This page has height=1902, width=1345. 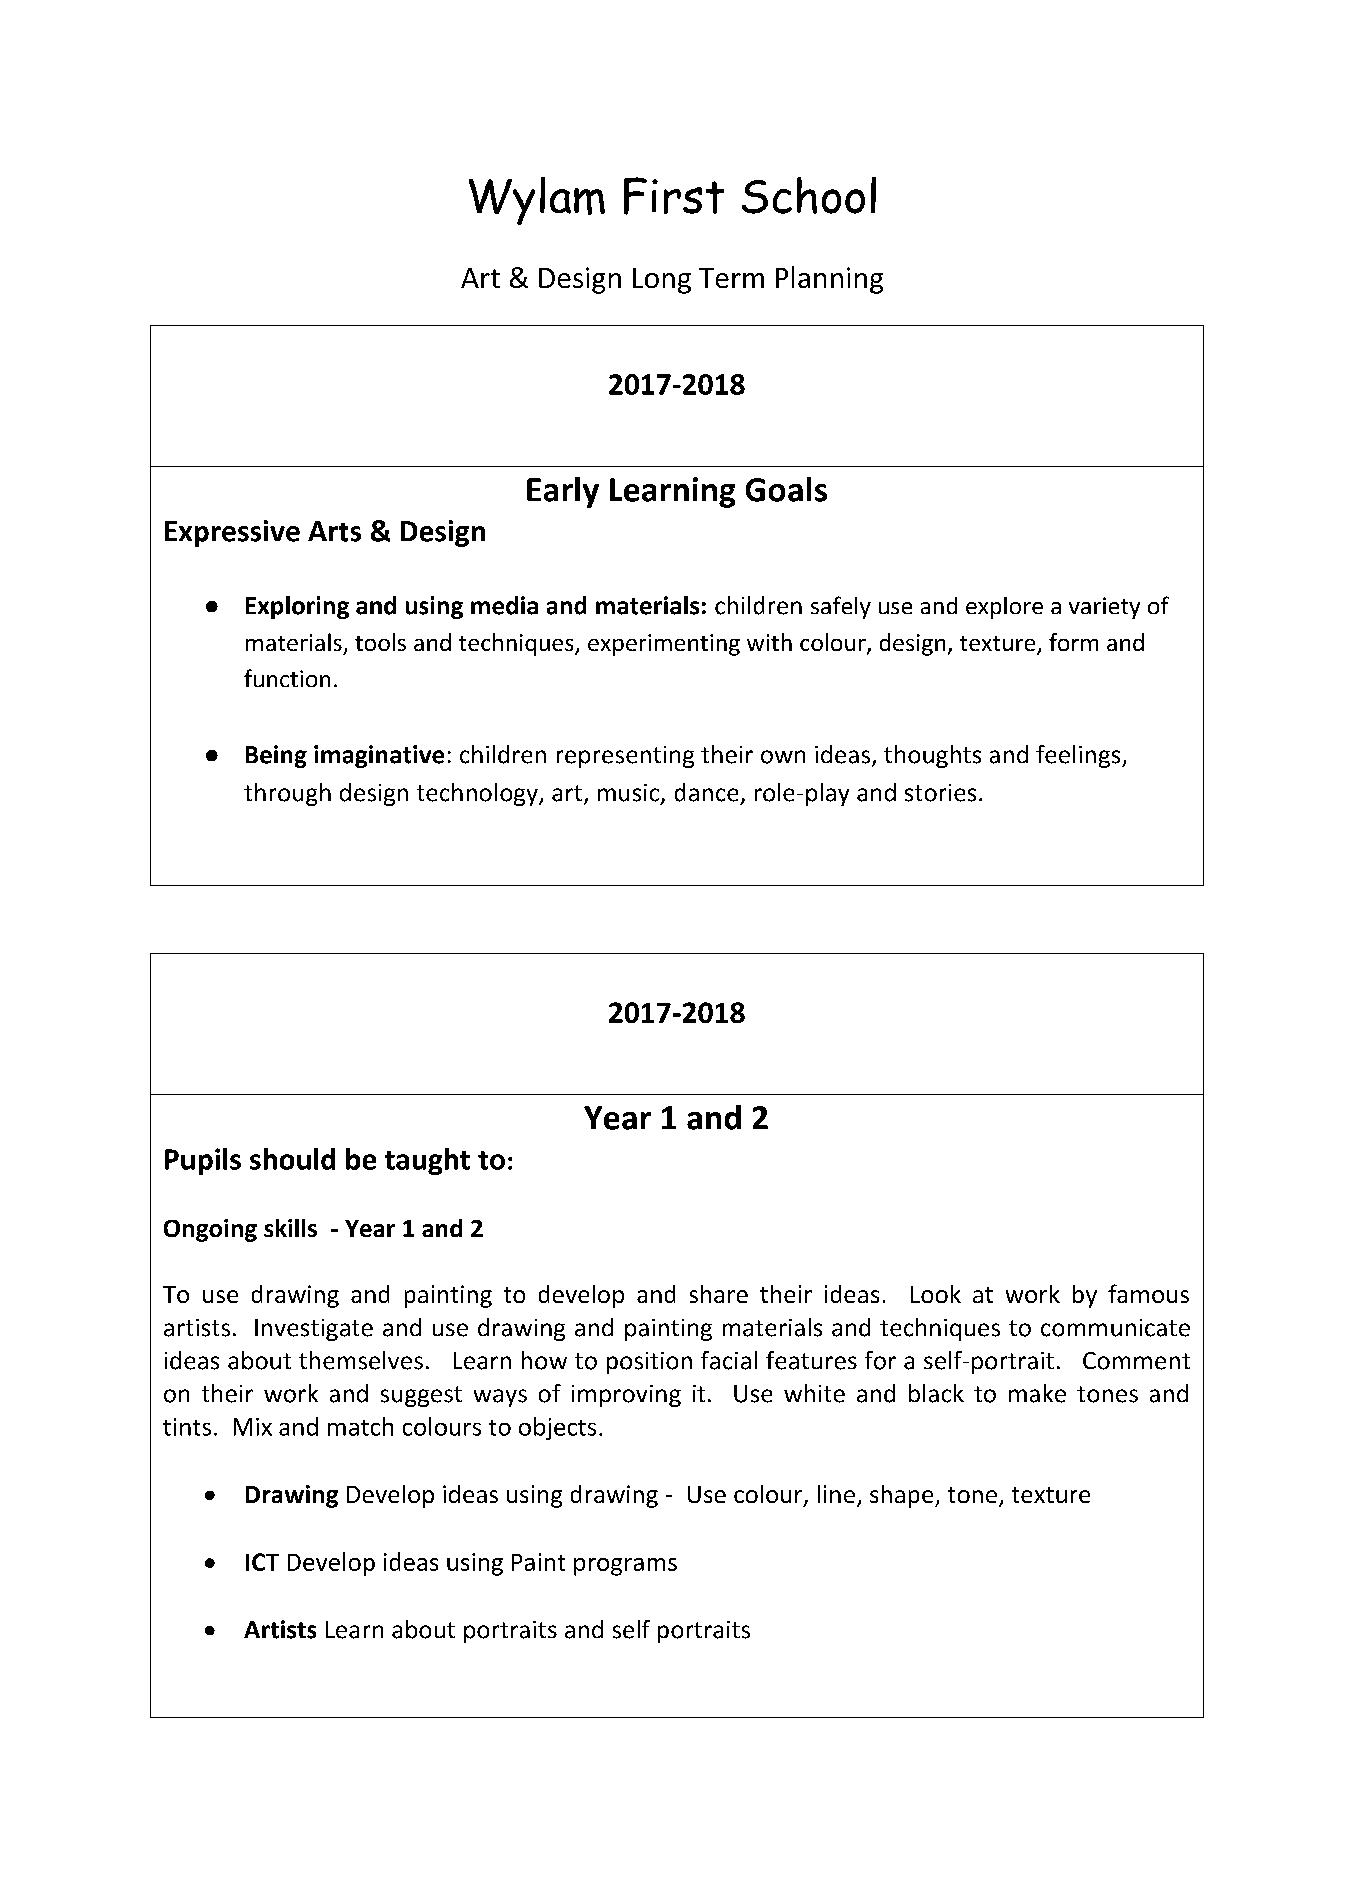 I want to click on experimenting, so click(x=664, y=645).
